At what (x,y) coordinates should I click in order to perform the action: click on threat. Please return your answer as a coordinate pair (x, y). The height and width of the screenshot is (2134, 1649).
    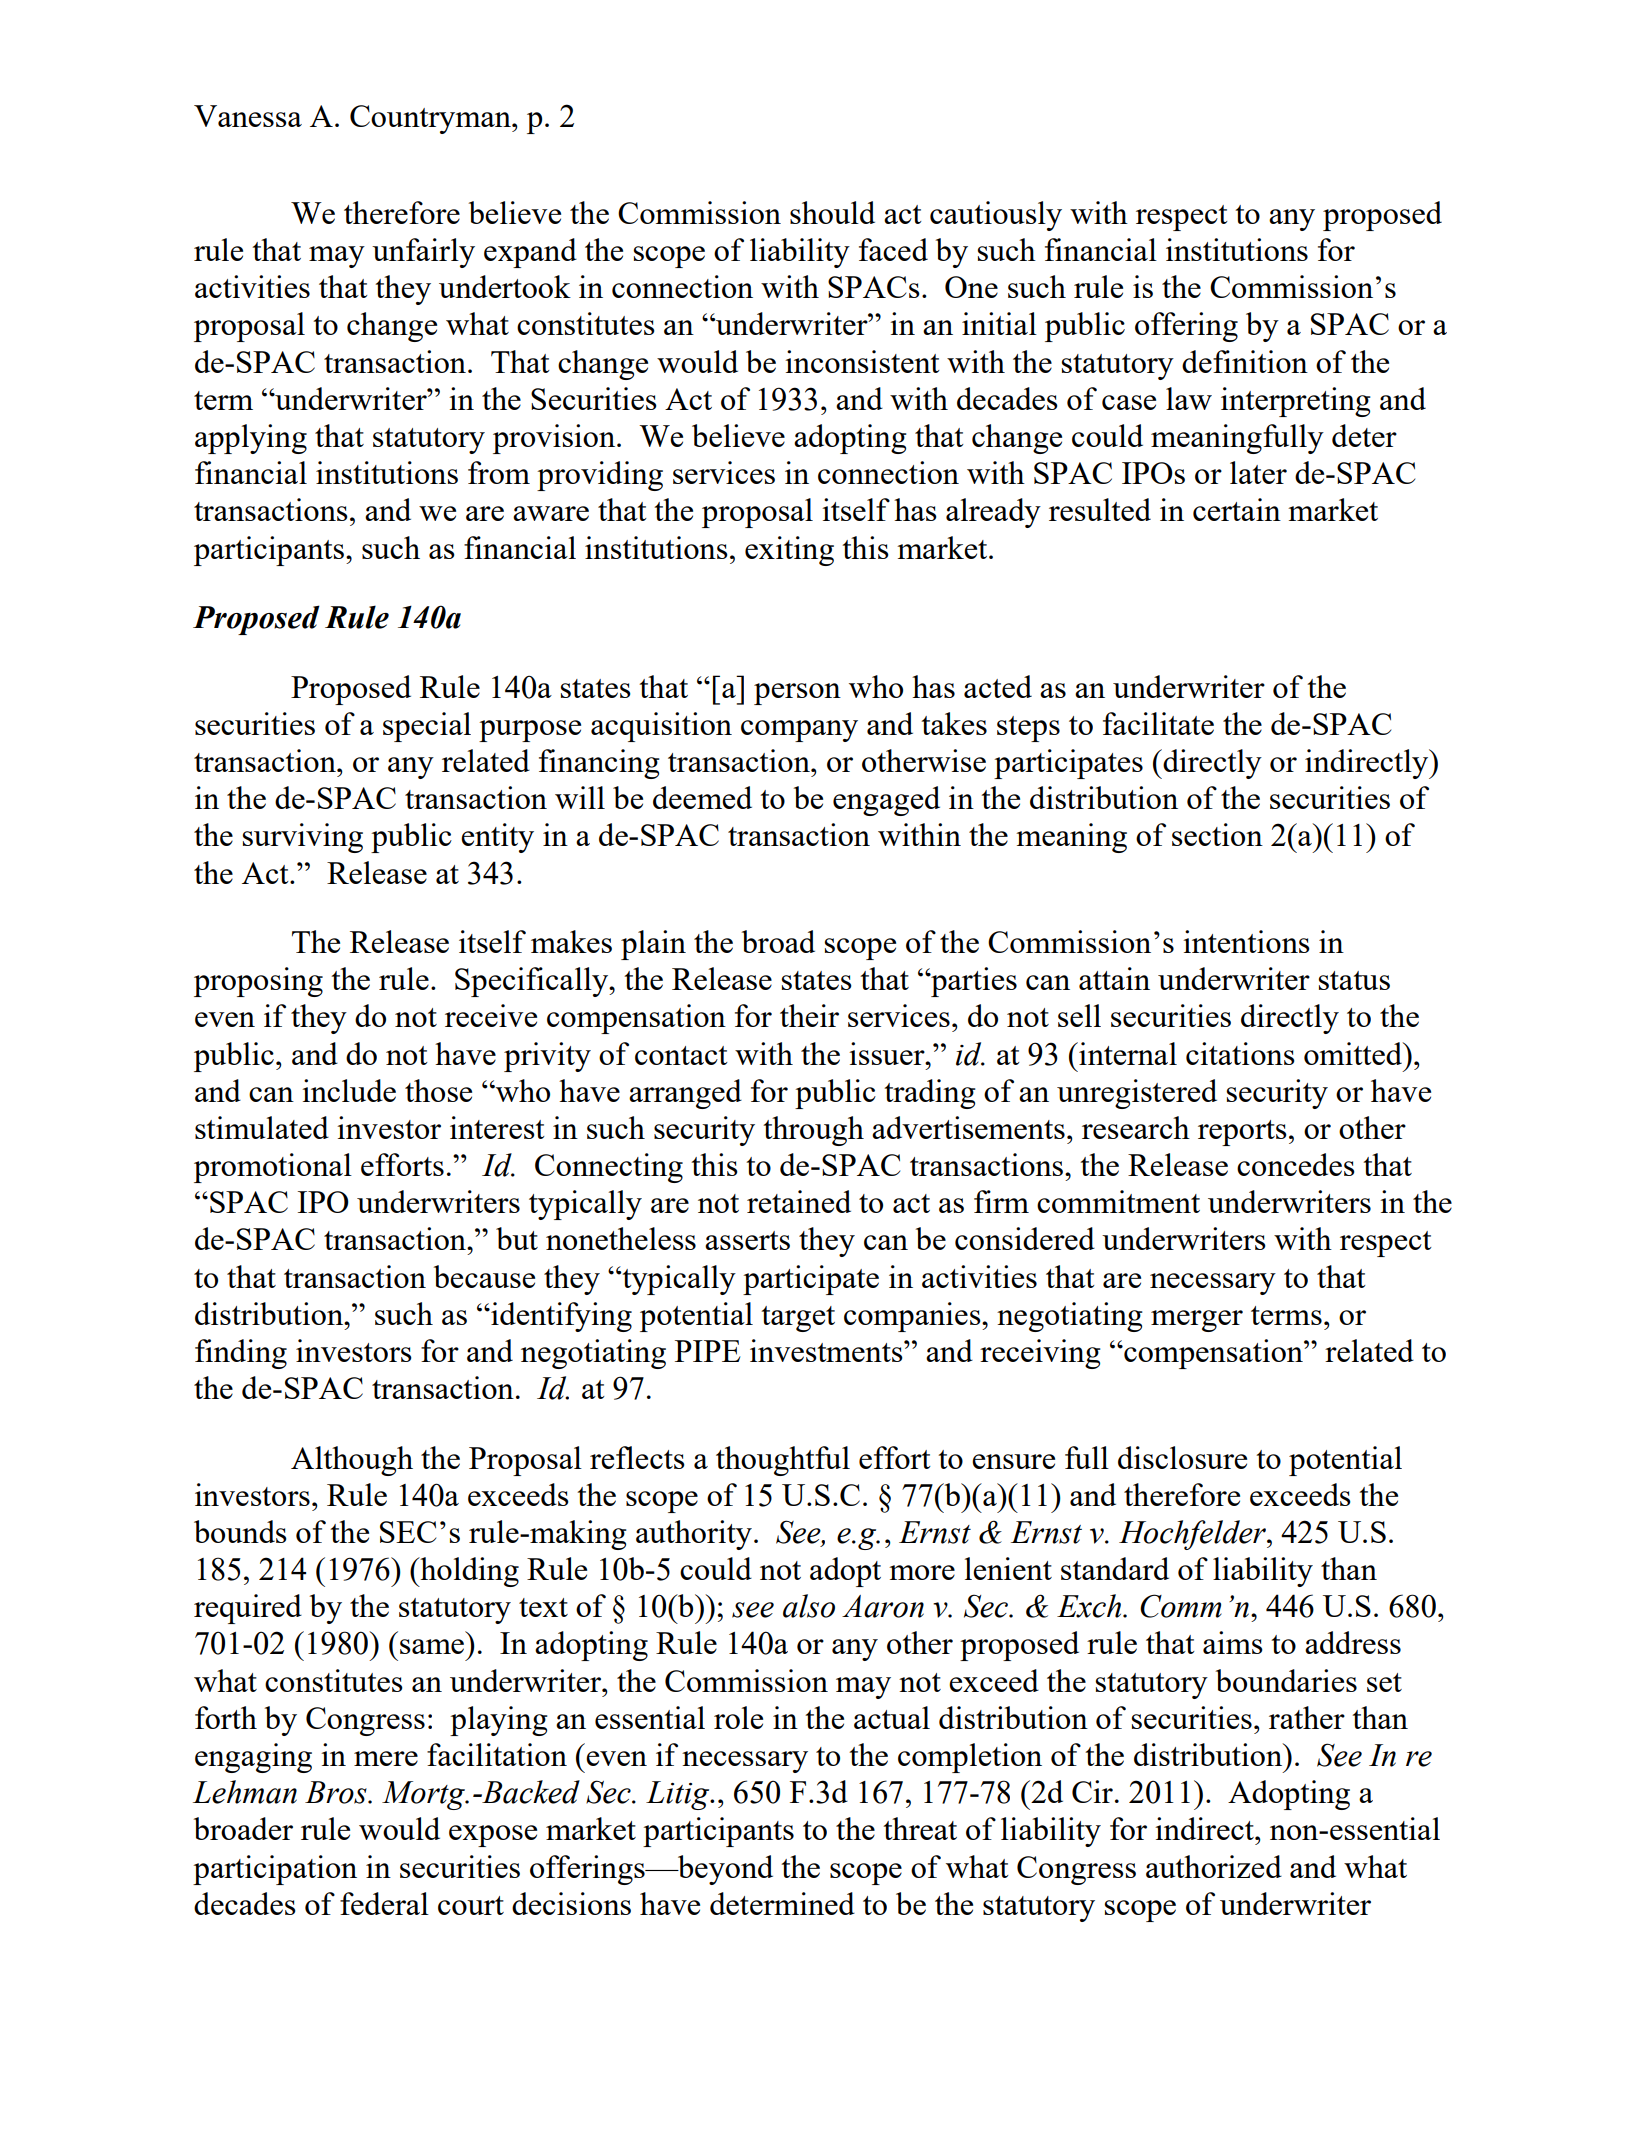
    Looking at the image, I should click on (920, 1828).
